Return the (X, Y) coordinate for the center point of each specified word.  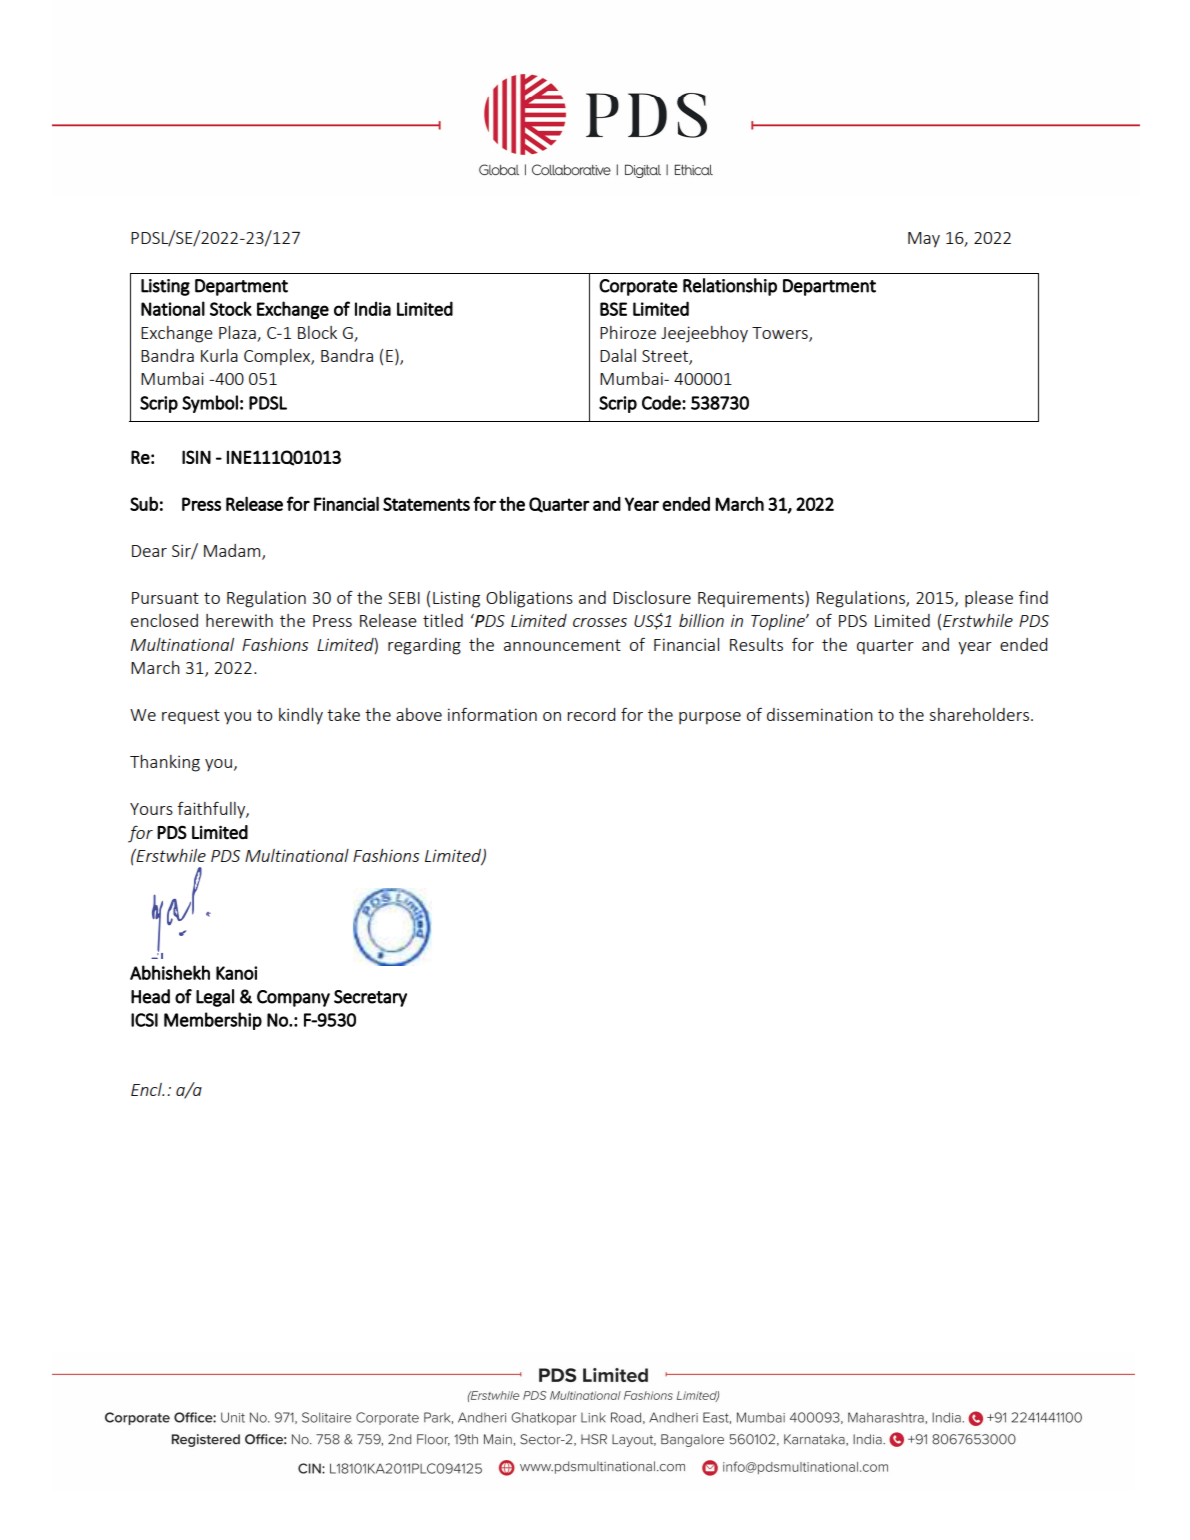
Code (662, 402)
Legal (215, 998)
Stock (231, 308)
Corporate (638, 287)
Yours (151, 809)
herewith (239, 620)
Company (293, 998)
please (989, 599)
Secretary (370, 998)
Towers (781, 334)
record (591, 714)
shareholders (979, 714)
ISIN (196, 457)
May (924, 240)
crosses (600, 622)
